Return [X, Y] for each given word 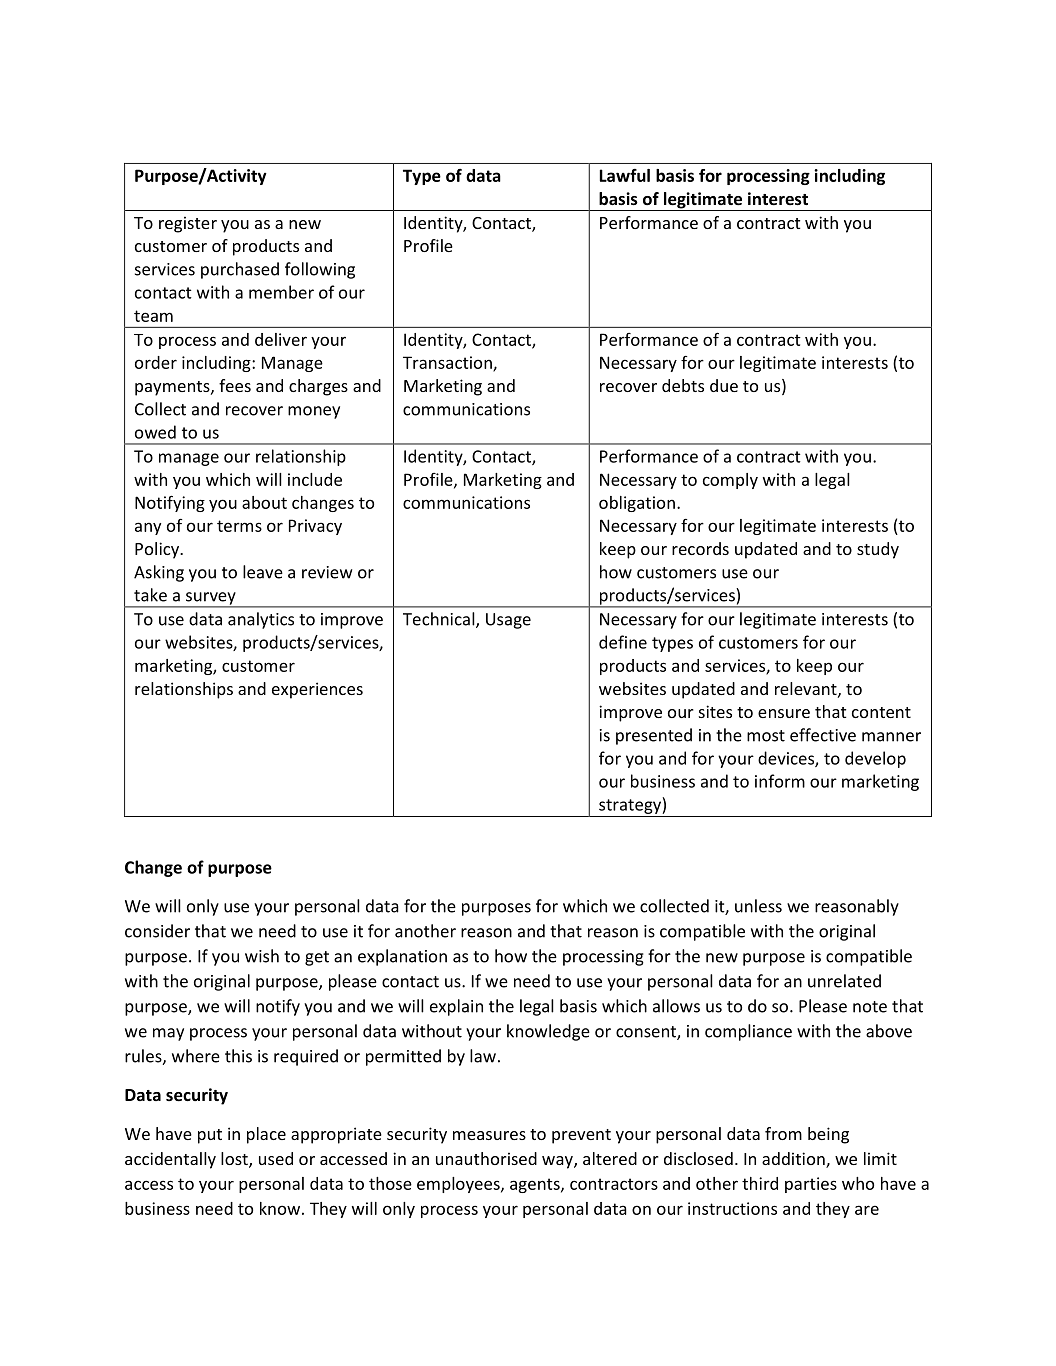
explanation [402, 957]
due [724, 385]
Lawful [625, 175]
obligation [637, 504]
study [878, 550]
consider [157, 931]
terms [239, 526]
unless [758, 906]
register [188, 224]
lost [235, 1160]
